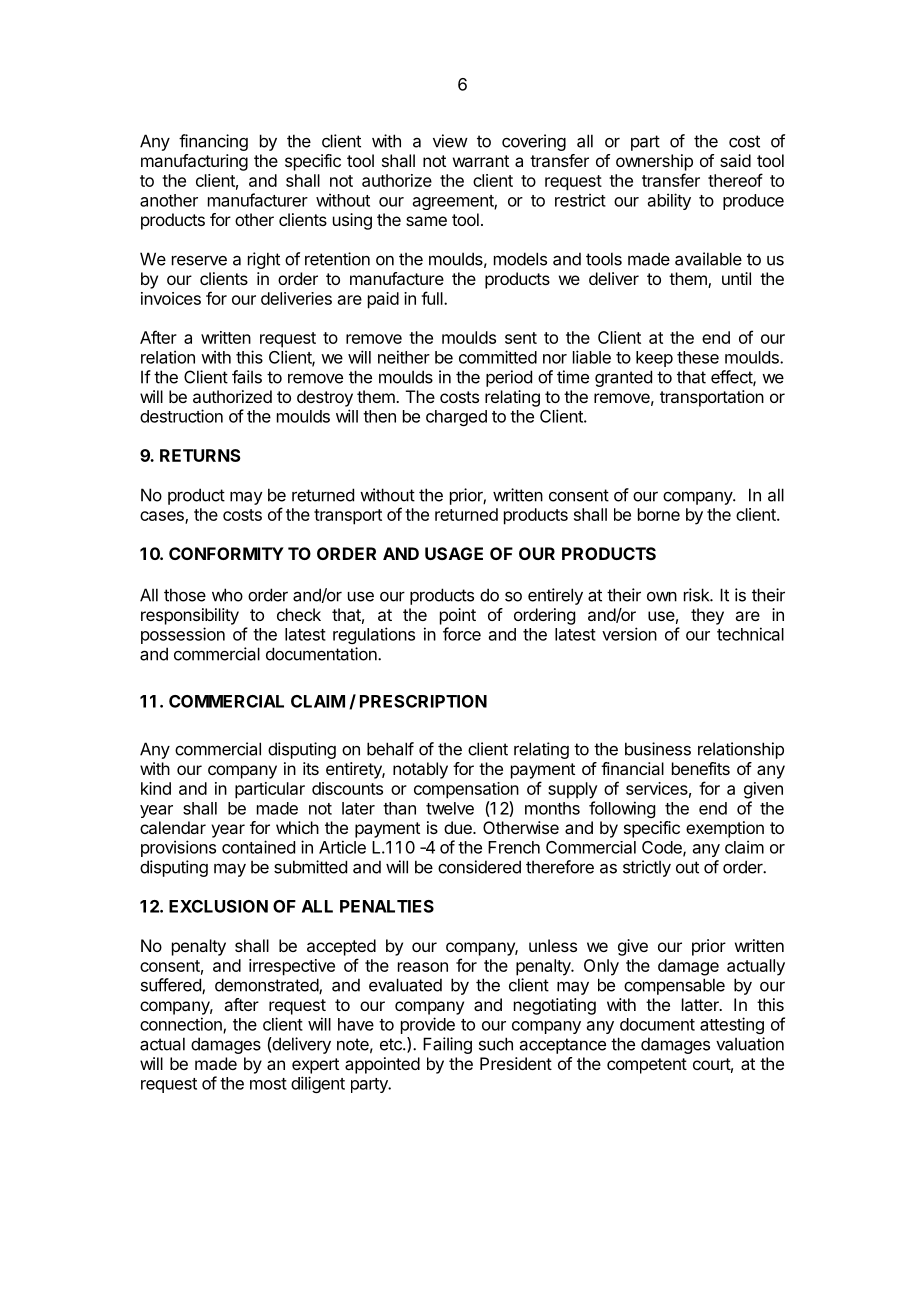 The width and height of the page is (924, 1308). Describe the element at coordinates (481, 161) in the page. I see `warrant` at that location.
